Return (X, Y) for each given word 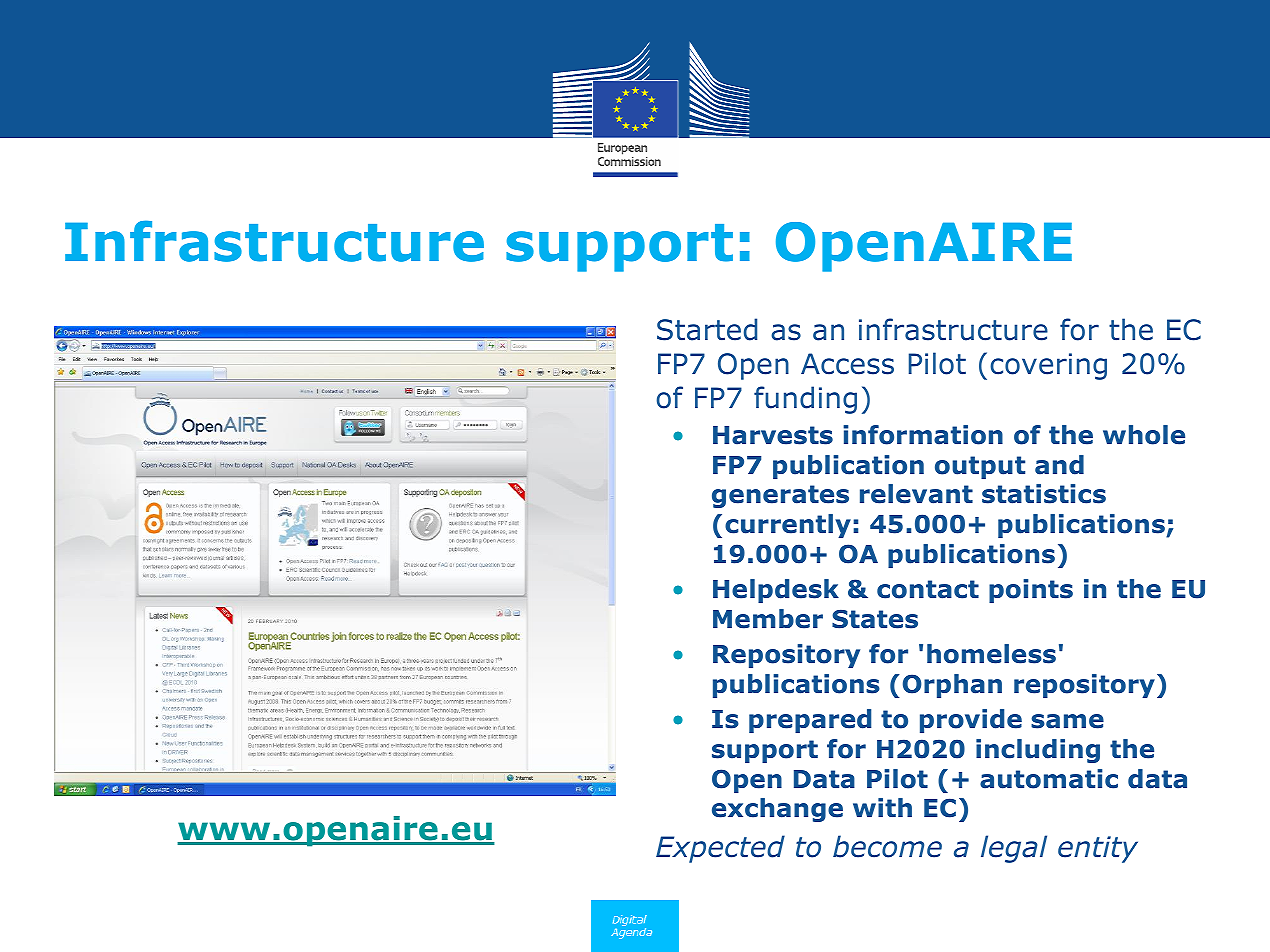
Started (707, 329)
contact (928, 589)
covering (1048, 366)
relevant (916, 494)
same (1067, 721)
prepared (810, 721)
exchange (777, 810)
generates (780, 496)
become (887, 846)
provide (971, 721)
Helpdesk (776, 591)
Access (847, 364)
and (1059, 465)
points (1031, 591)
